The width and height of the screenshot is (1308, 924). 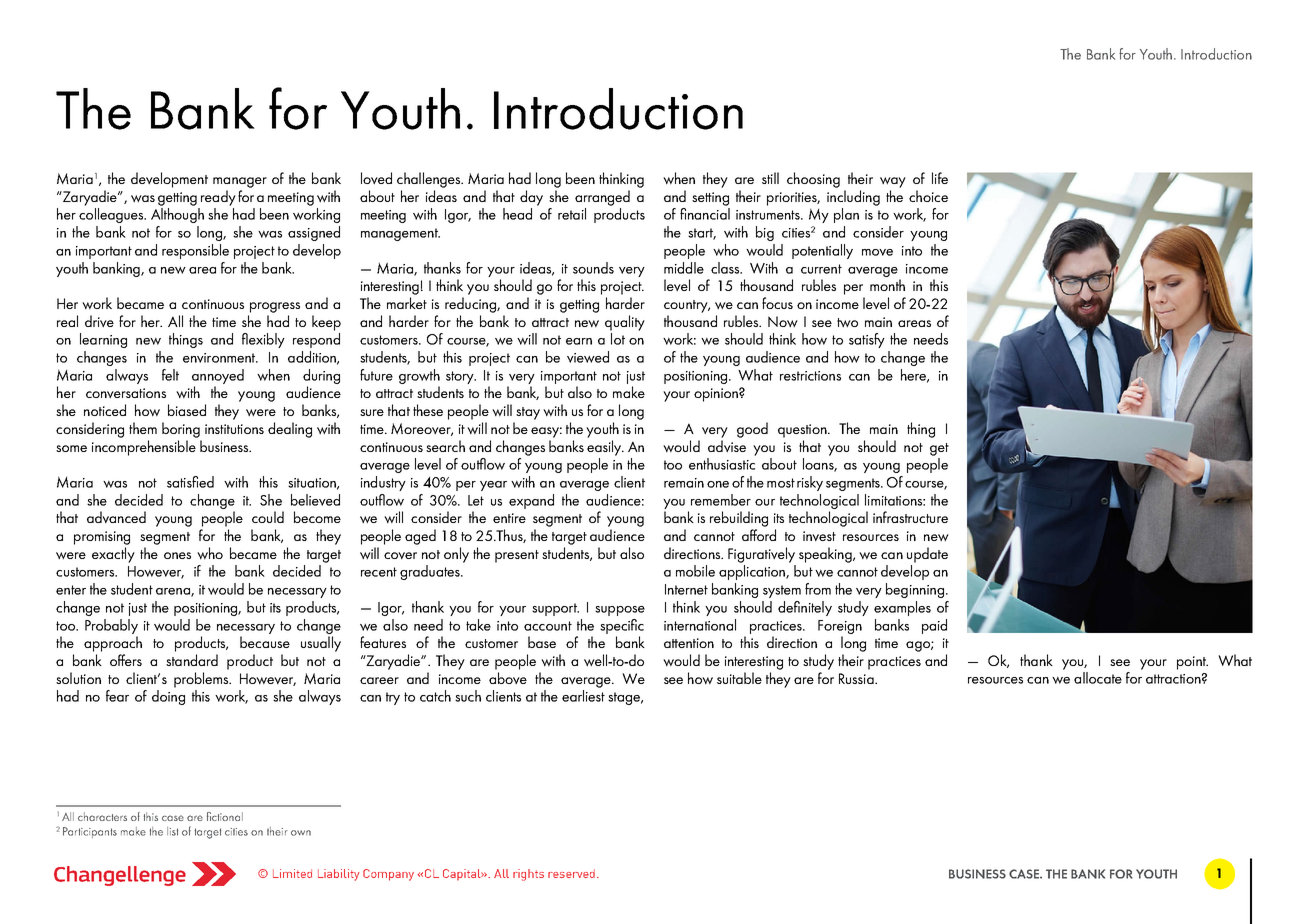 What do you see at coordinates (602, 198) in the screenshot?
I see `arranged` at bounding box center [602, 198].
